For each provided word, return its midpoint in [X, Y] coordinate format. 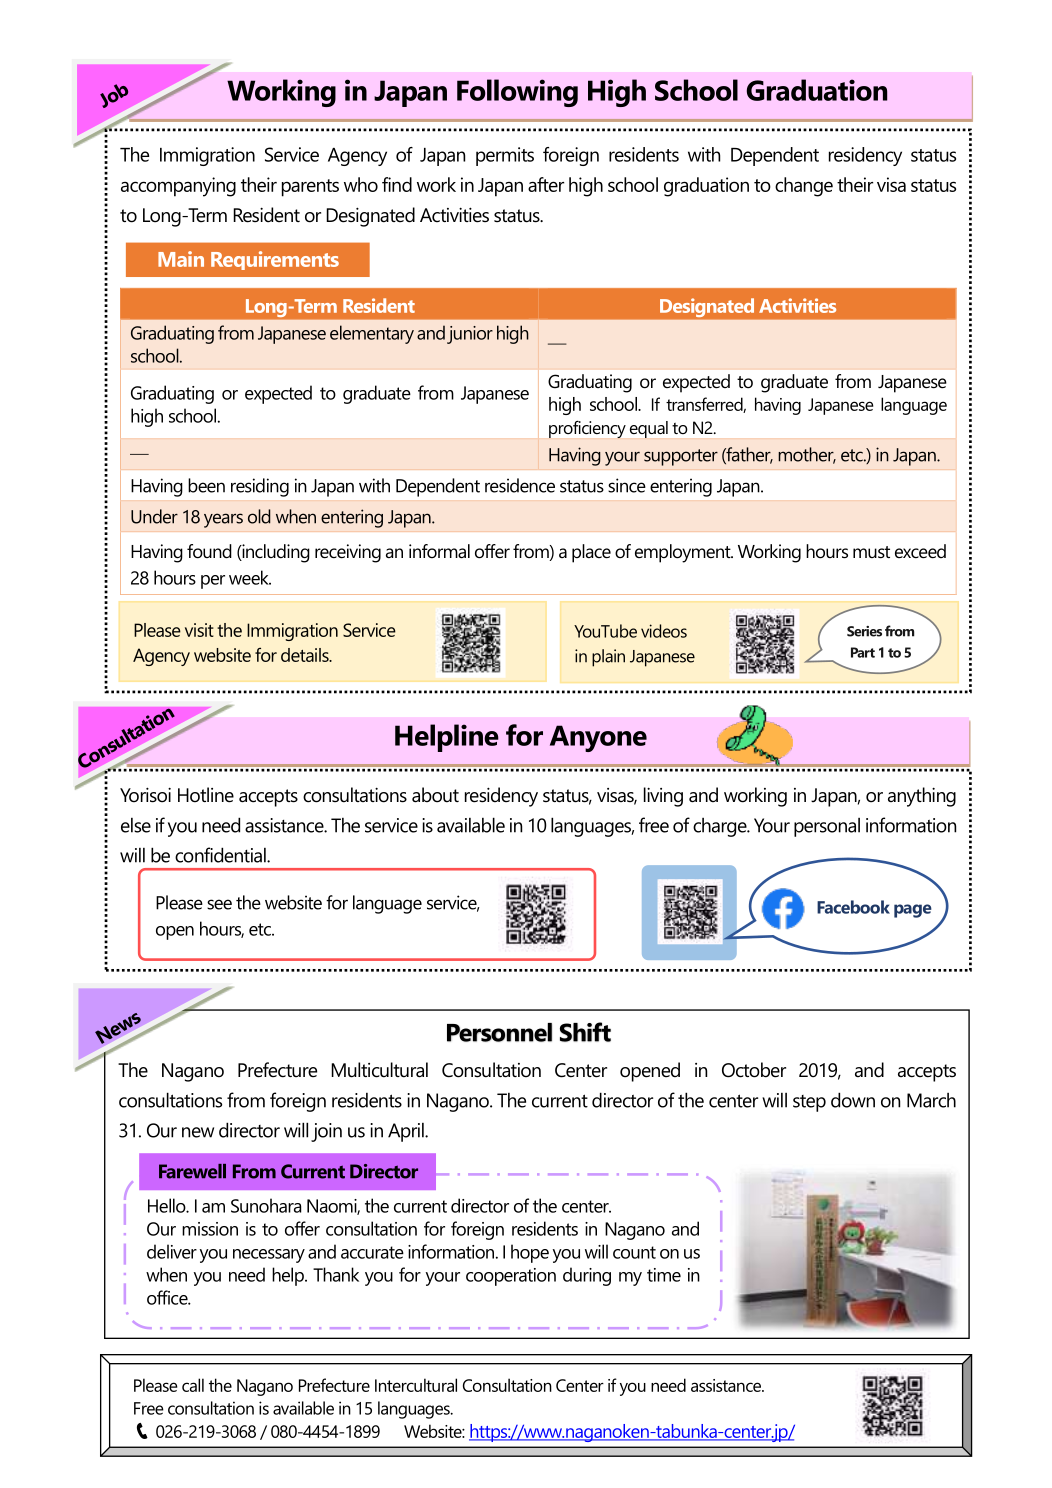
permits [505, 156]
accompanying [178, 187]
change [804, 187]
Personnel [499, 1032]
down [853, 1100]
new [198, 1132]
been [206, 485]
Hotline [206, 795]
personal [827, 827]
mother [807, 455]
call [193, 1385]
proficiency [587, 429]
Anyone [598, 738]
